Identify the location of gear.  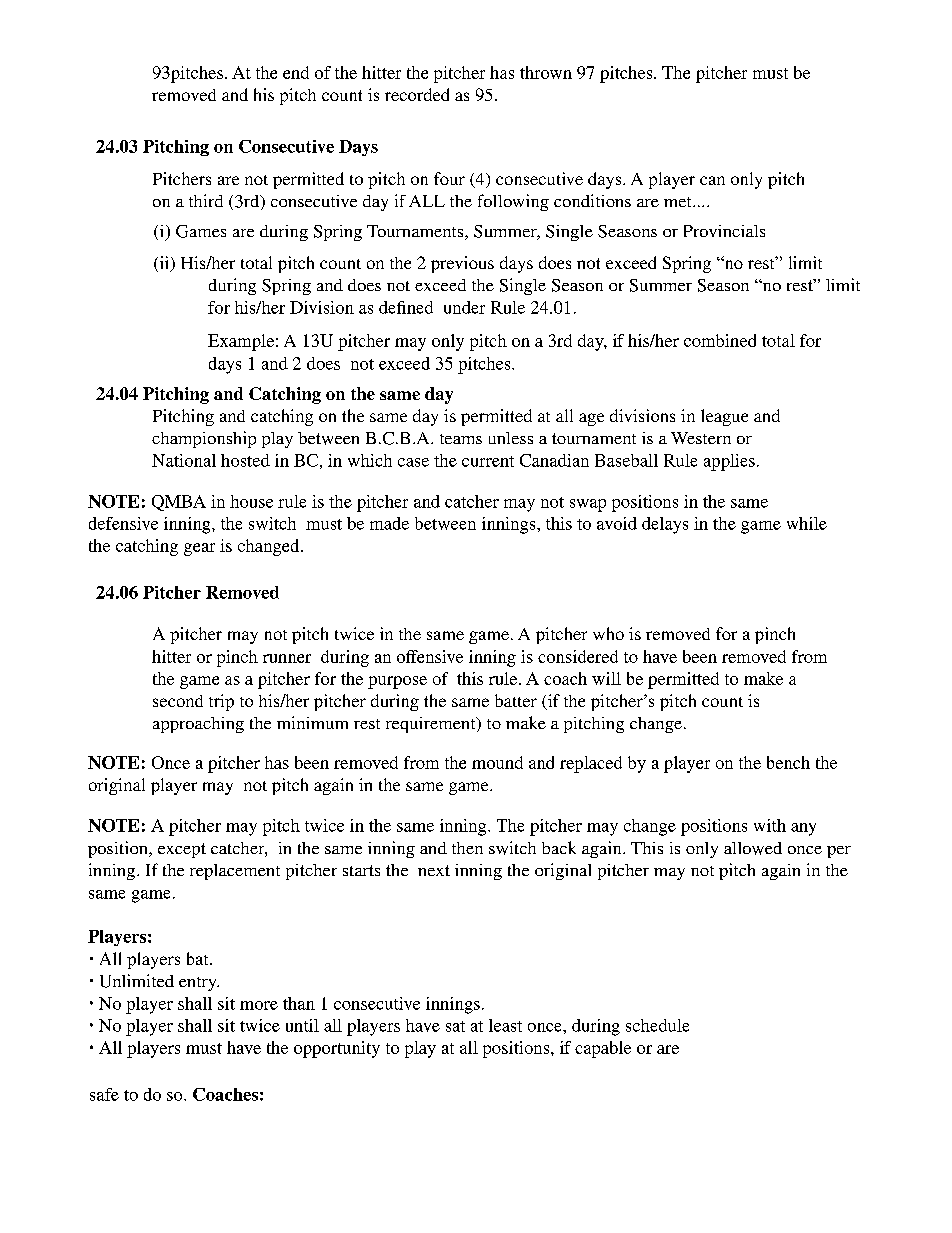
(199, 549).
